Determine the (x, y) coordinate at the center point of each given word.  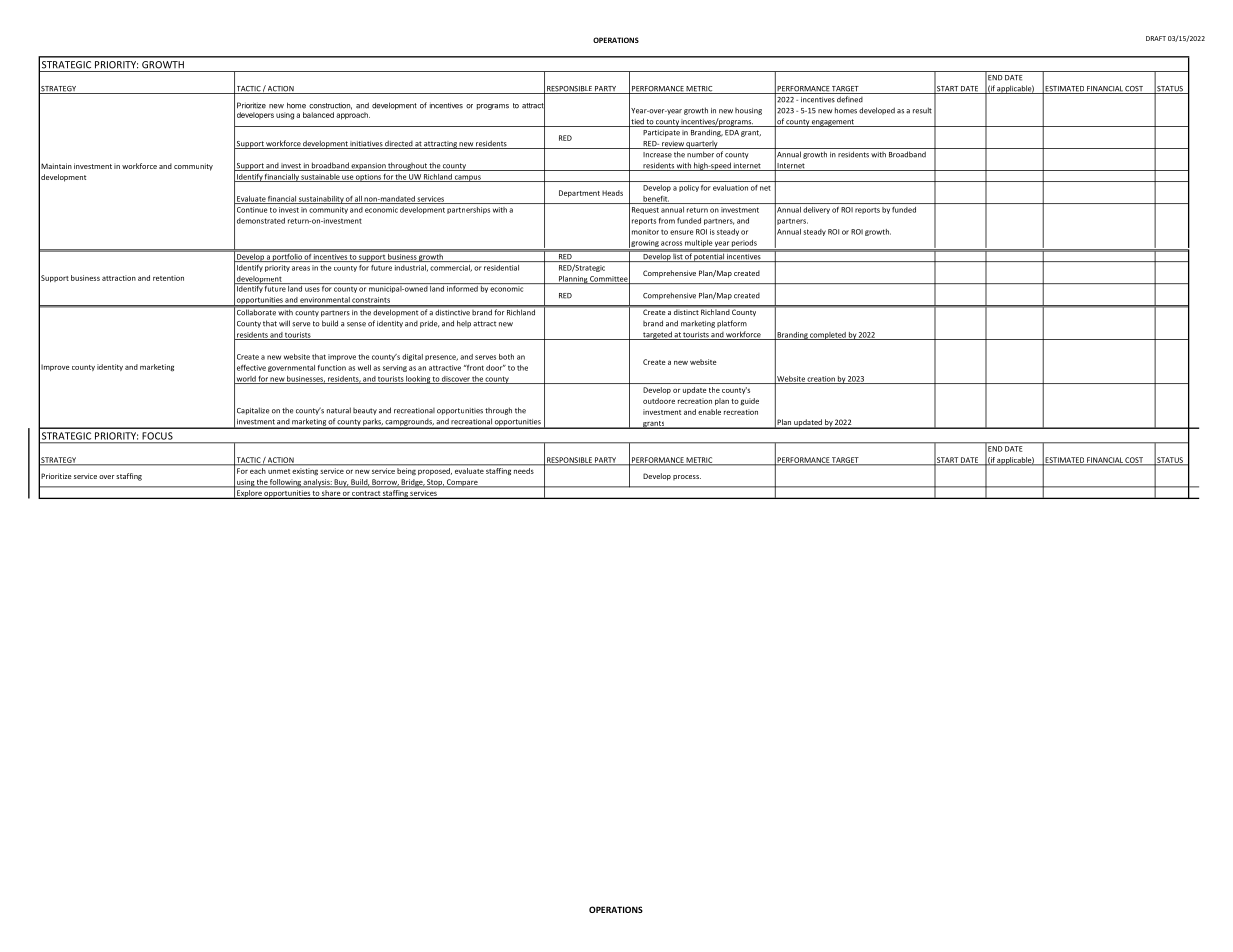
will (284, 323)
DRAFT (1156, 38)
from (667, 220)
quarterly (702, 145)
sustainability (321, 200)
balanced (318, 115)
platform (732, 324)
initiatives (366, 145)
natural (339, 410)
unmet (279, 471)
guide (750, 402)
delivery (816, 210)
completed (828, 336)
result (922, 110)
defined (850, 99)
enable (709, 412)
